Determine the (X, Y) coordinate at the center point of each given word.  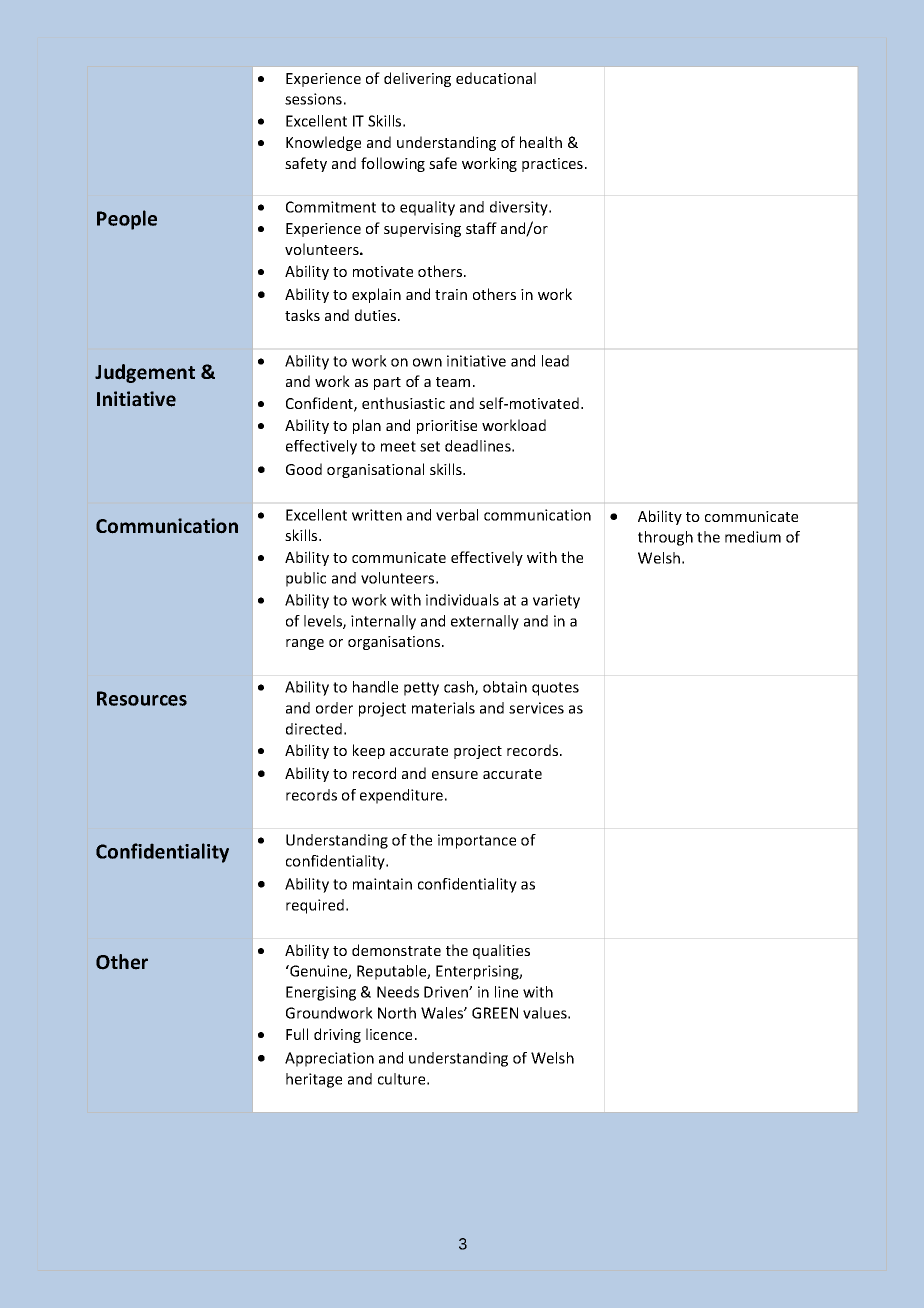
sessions (313, 99)
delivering (417, 79)
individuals (462, 600)
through (665, 538)
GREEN (495, 1013)
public (306, 579)
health (541, 142)
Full (297, 1034)
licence (389, 1034)
